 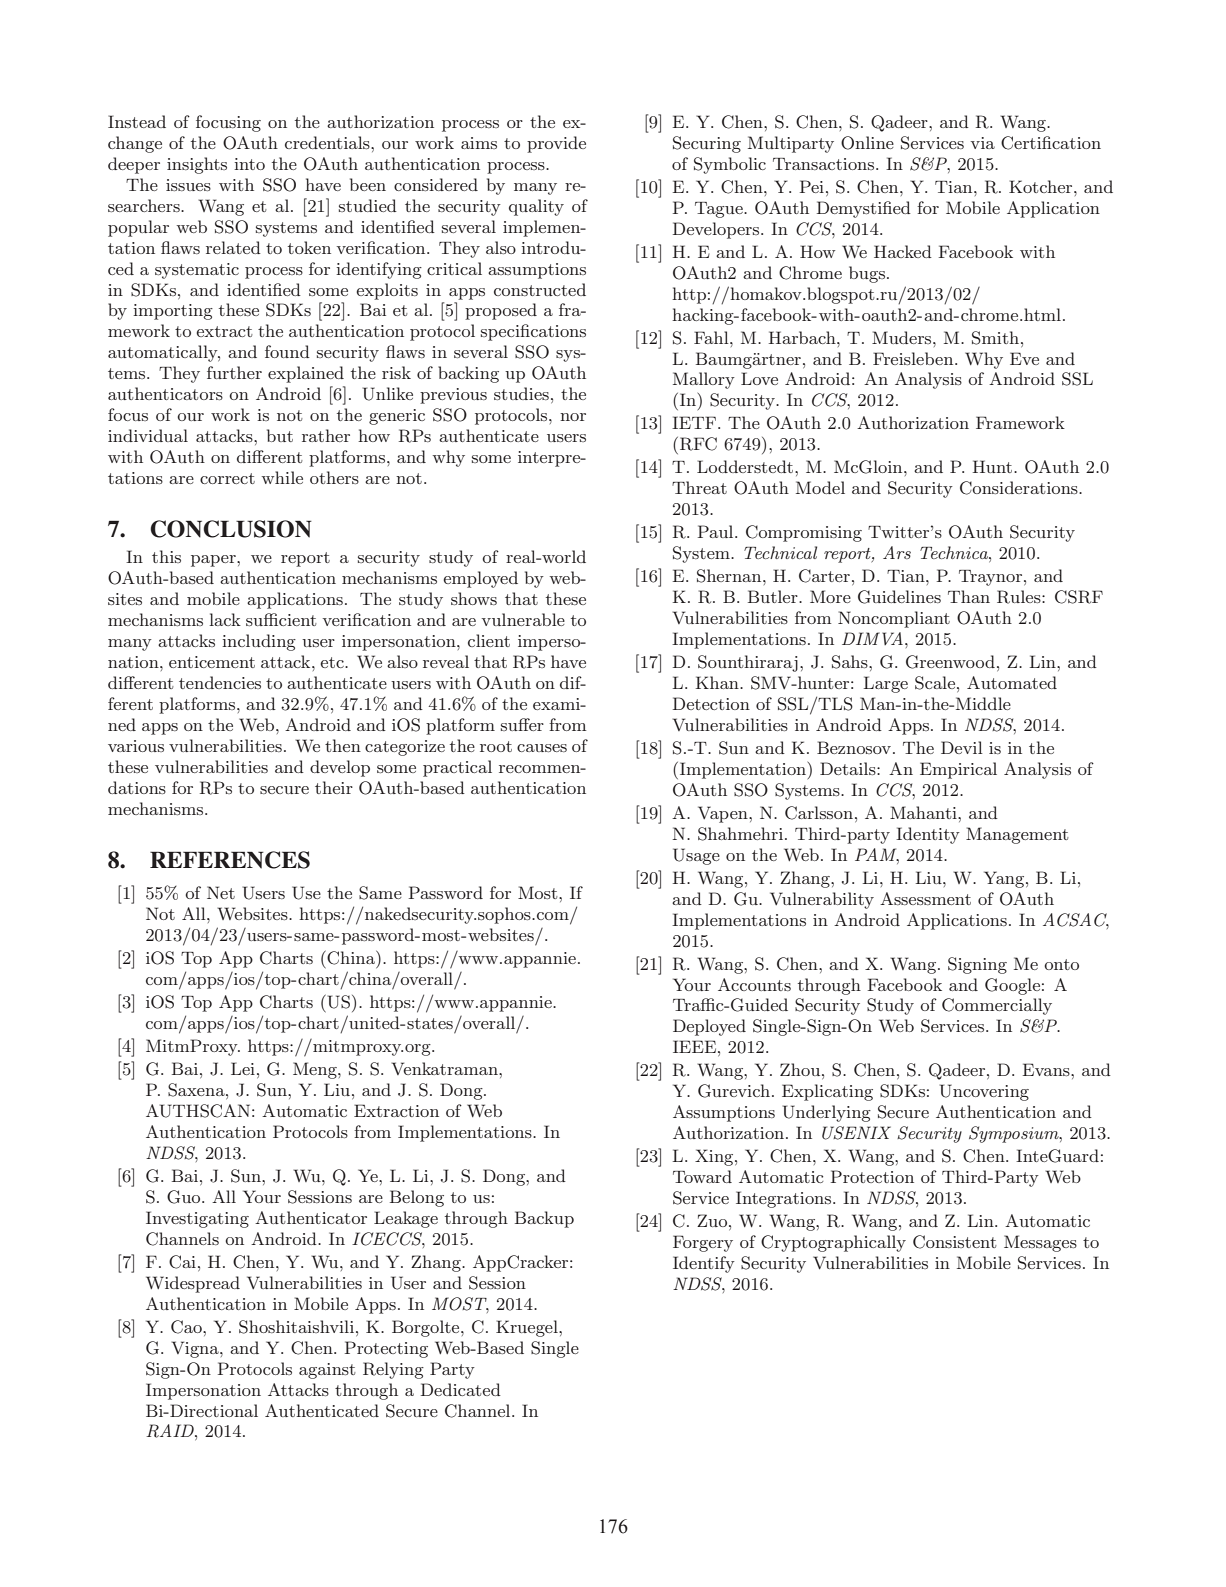 What do you see at coordinates (187, 1327) in the image?
I see `Cao` at bounding box center [187, 1327].
